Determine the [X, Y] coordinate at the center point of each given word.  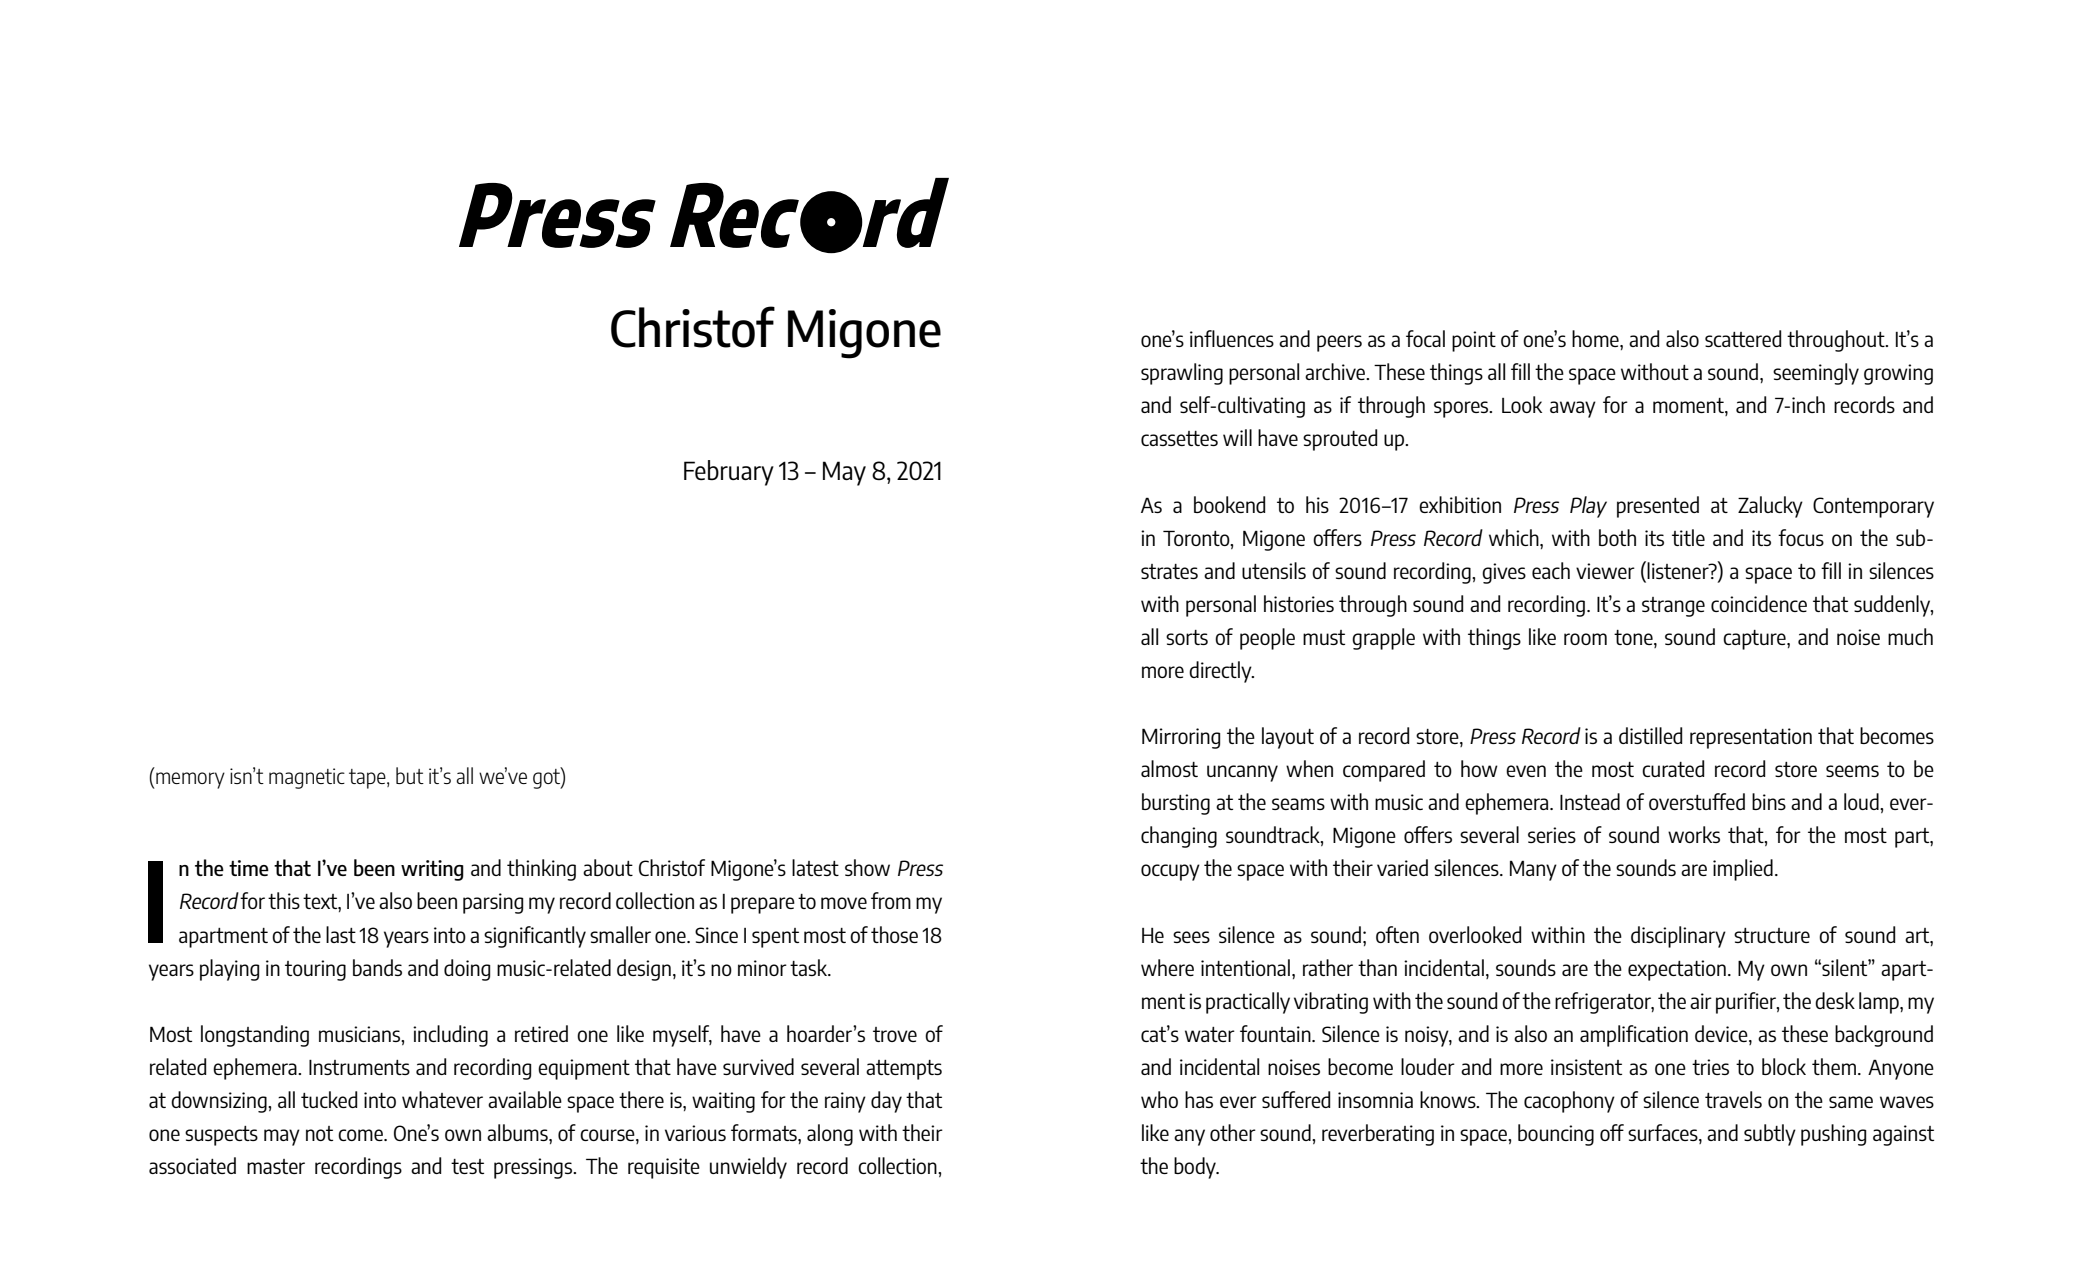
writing [432, 870]
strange [1673, 607]
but [410, 775]
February [729, 473]
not [319, 1133]
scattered [1743, 338]
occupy [1170, 872]
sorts [1187, 637]
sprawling [1182, 374]
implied [1743, 870]
